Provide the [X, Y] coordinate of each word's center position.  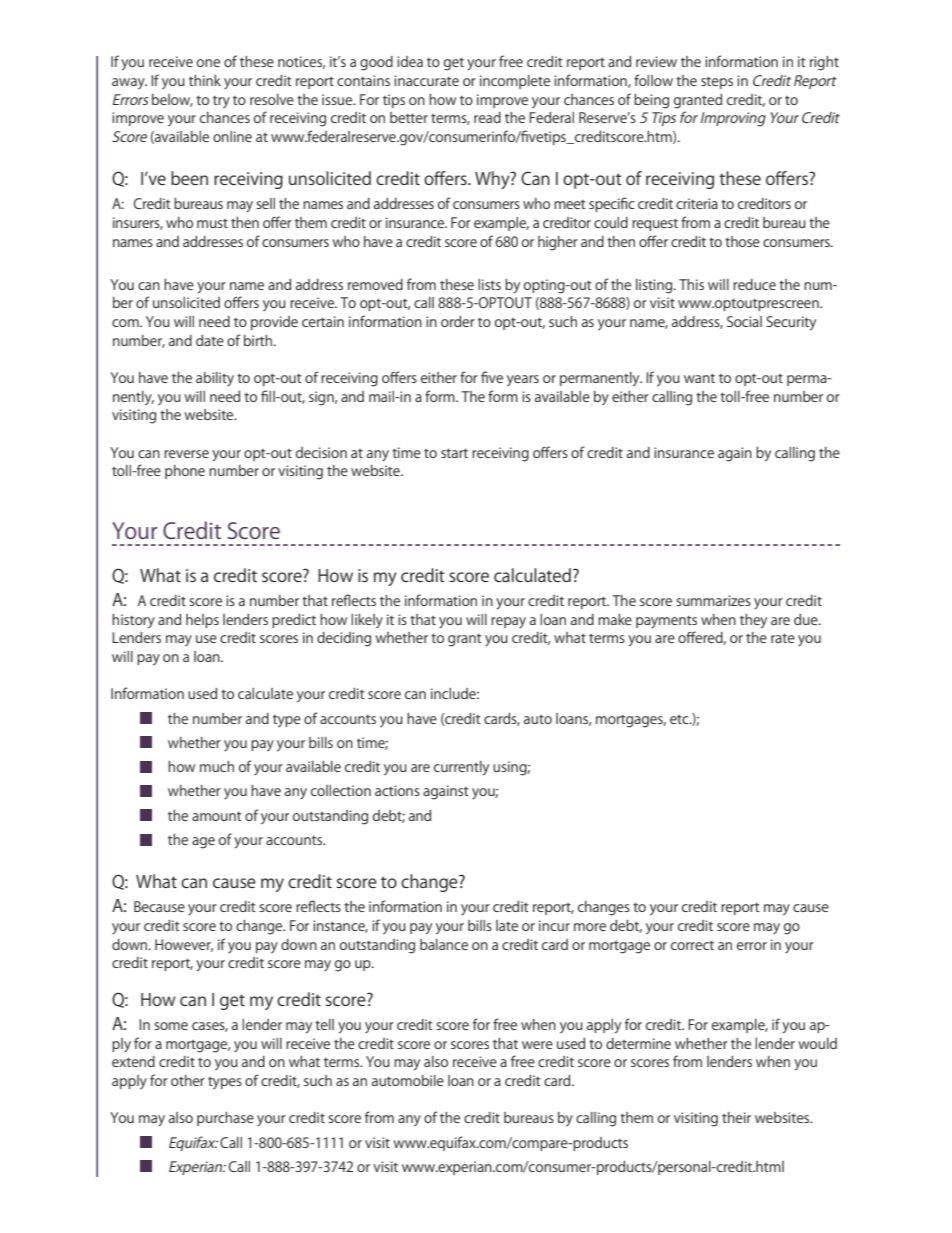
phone [185, 472]
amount [216, 816]
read [487, 117]
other [188, 1080]
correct [692, 945]
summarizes [713, 600]
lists [489, 284]
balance [444, 944]
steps [717, 82]
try [221, 102]
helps [202, 621]
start [454, 453]
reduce [754, 284]
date [210, 340]
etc [680, 719]
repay [508, 622]
